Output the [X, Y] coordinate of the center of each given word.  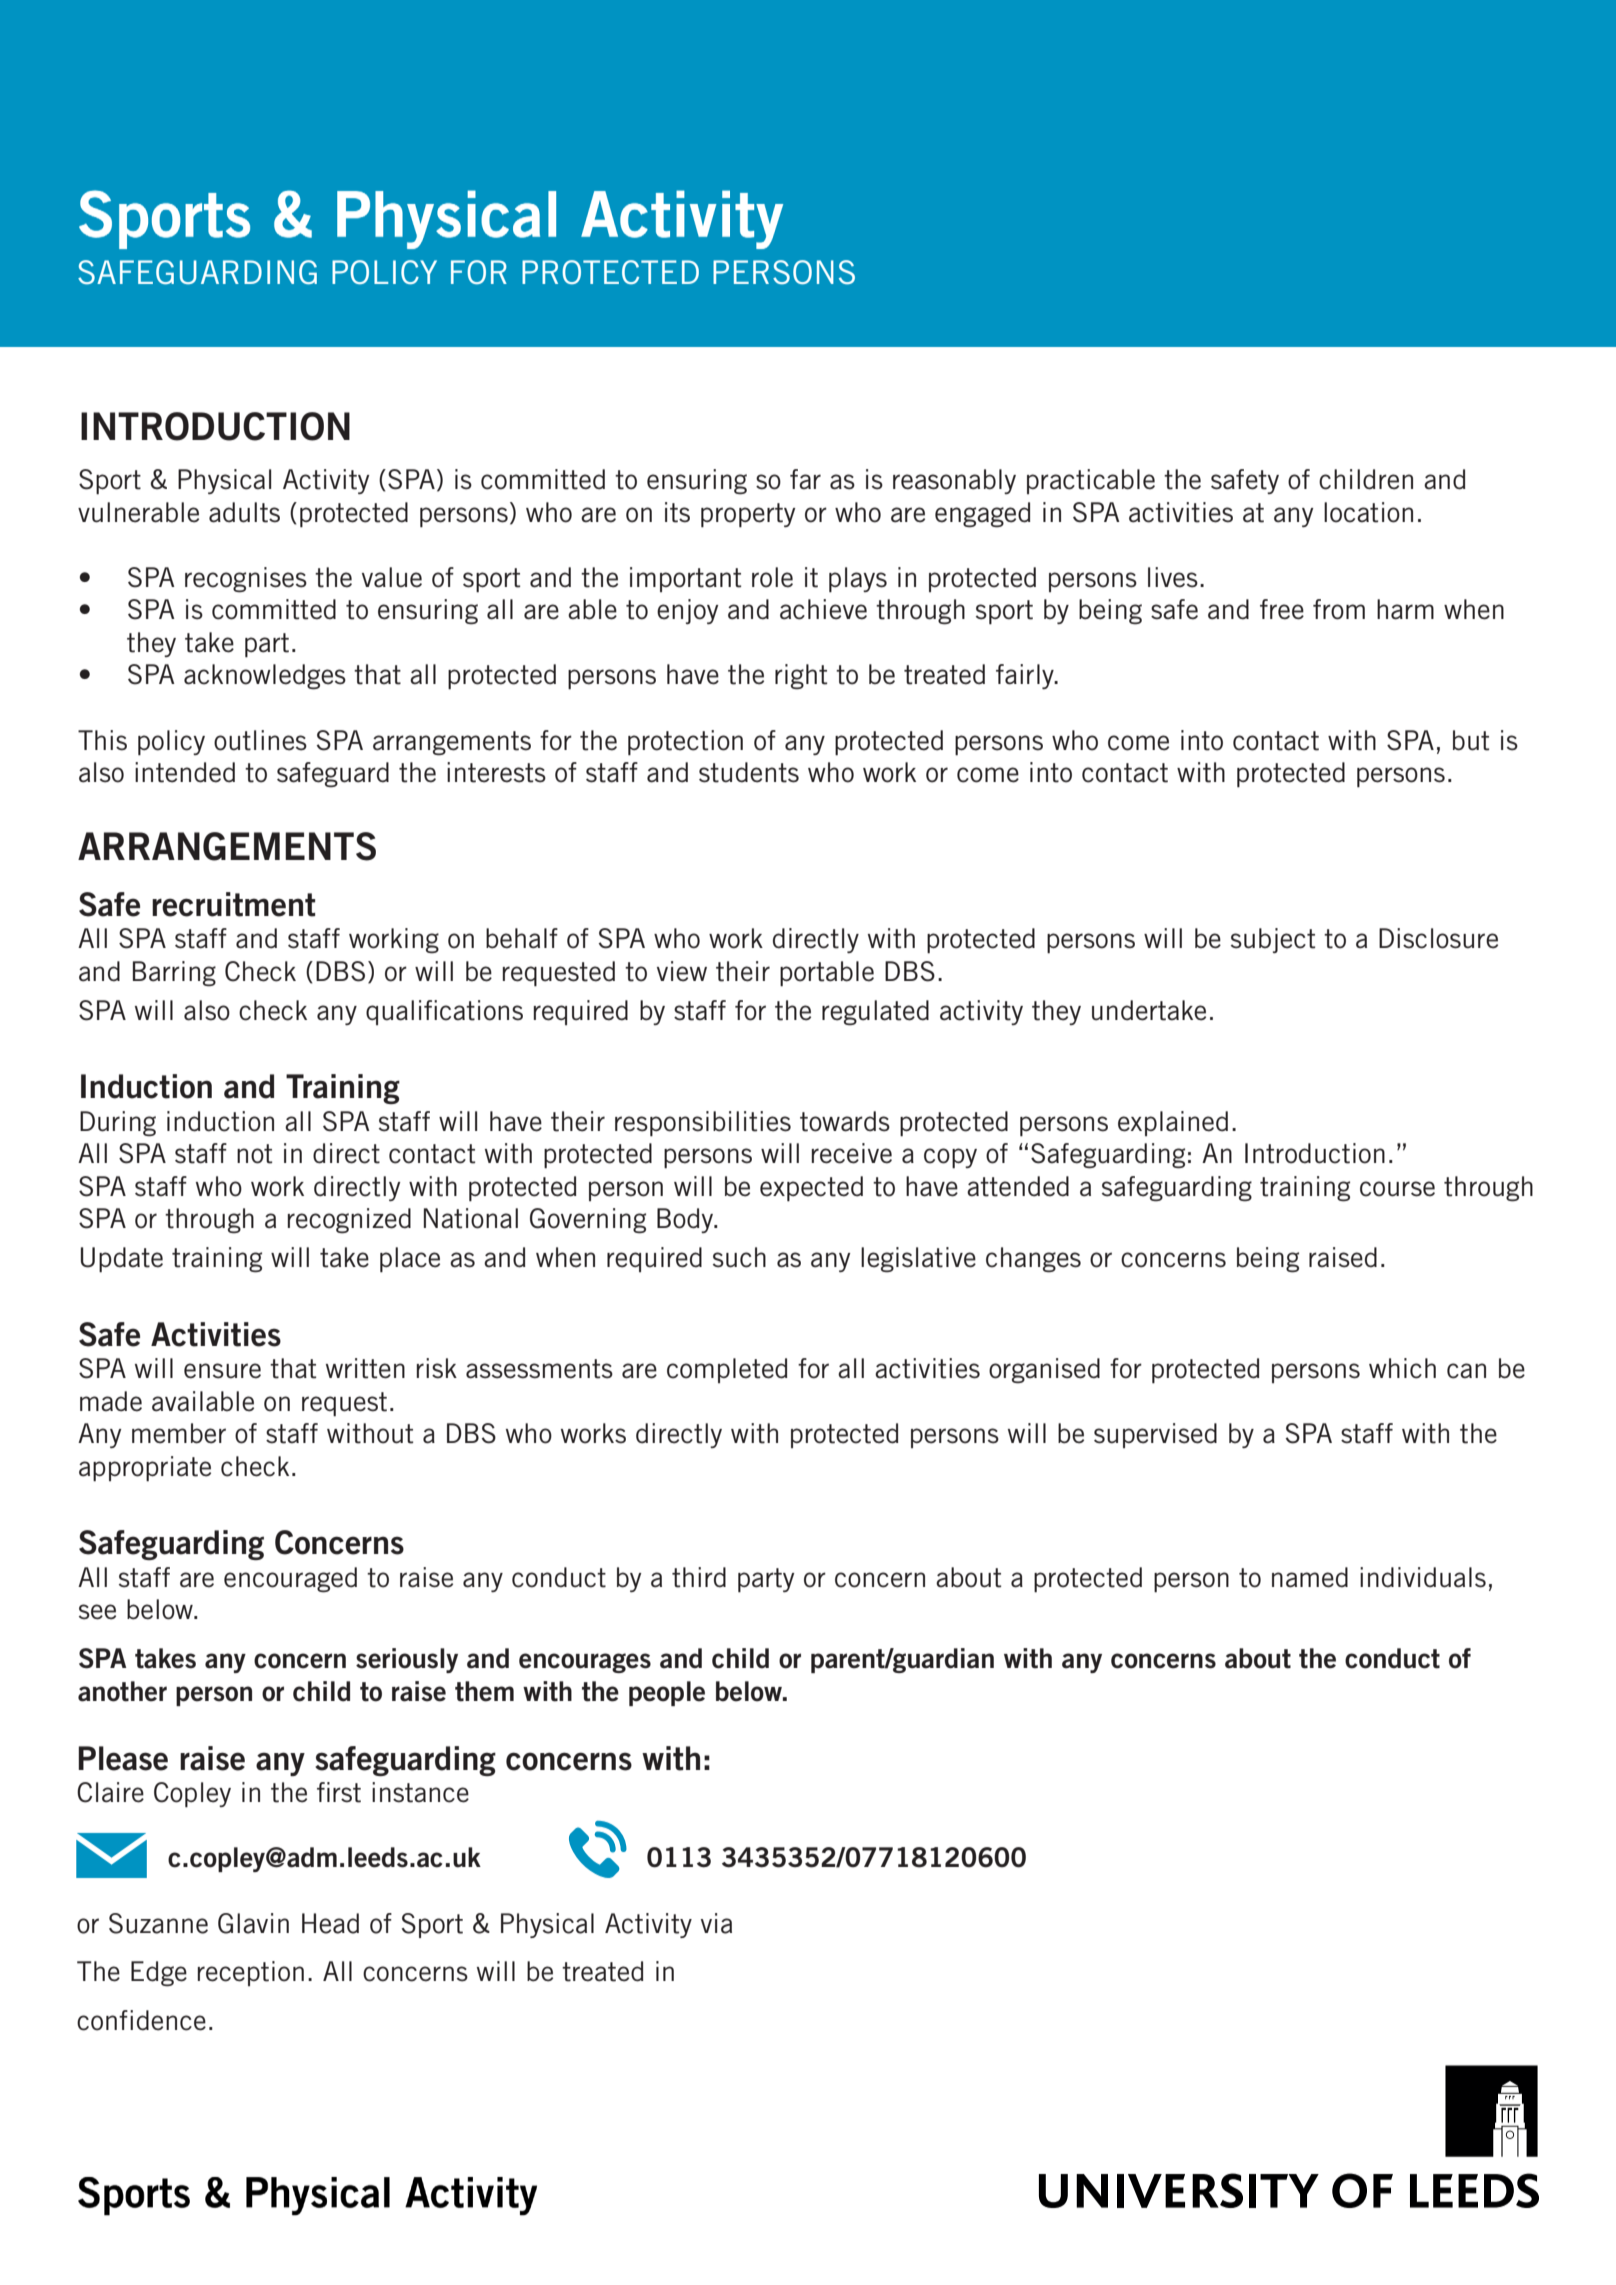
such [739, 1257]
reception [251, 1973]
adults [244, 512]
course [1397, 1189]
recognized [349, 1221]
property [748, 515]
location [1368, 512]
